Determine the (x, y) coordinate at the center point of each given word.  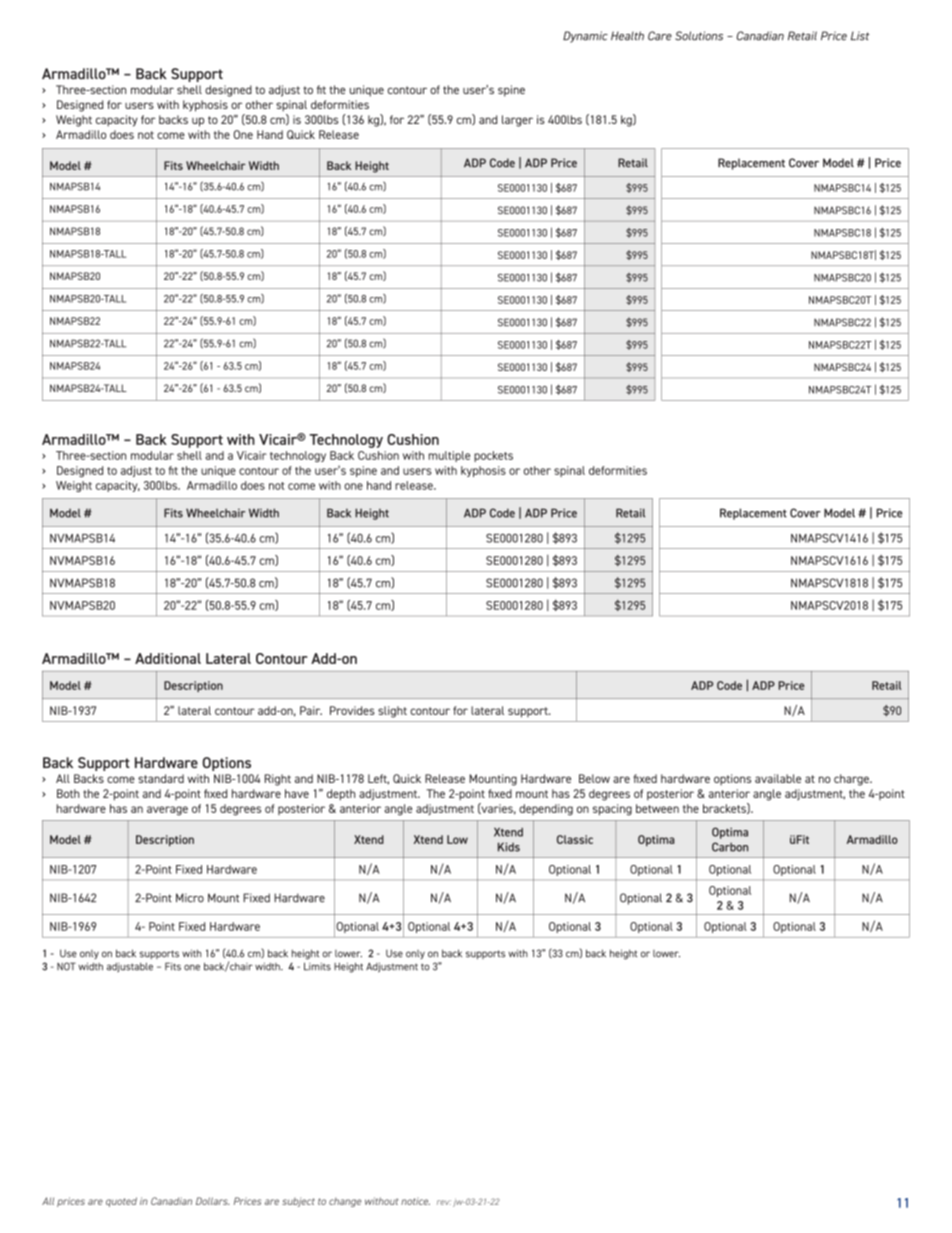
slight (392, 712)
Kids (509, 847)
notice (415, 1201)
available (778, 778)
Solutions (699, 36)
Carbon (730, 847)
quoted (121, 1202)
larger (517, 121)
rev (444, 1202)
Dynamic (585, 37)
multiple (449, 456)
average (167, 811)
